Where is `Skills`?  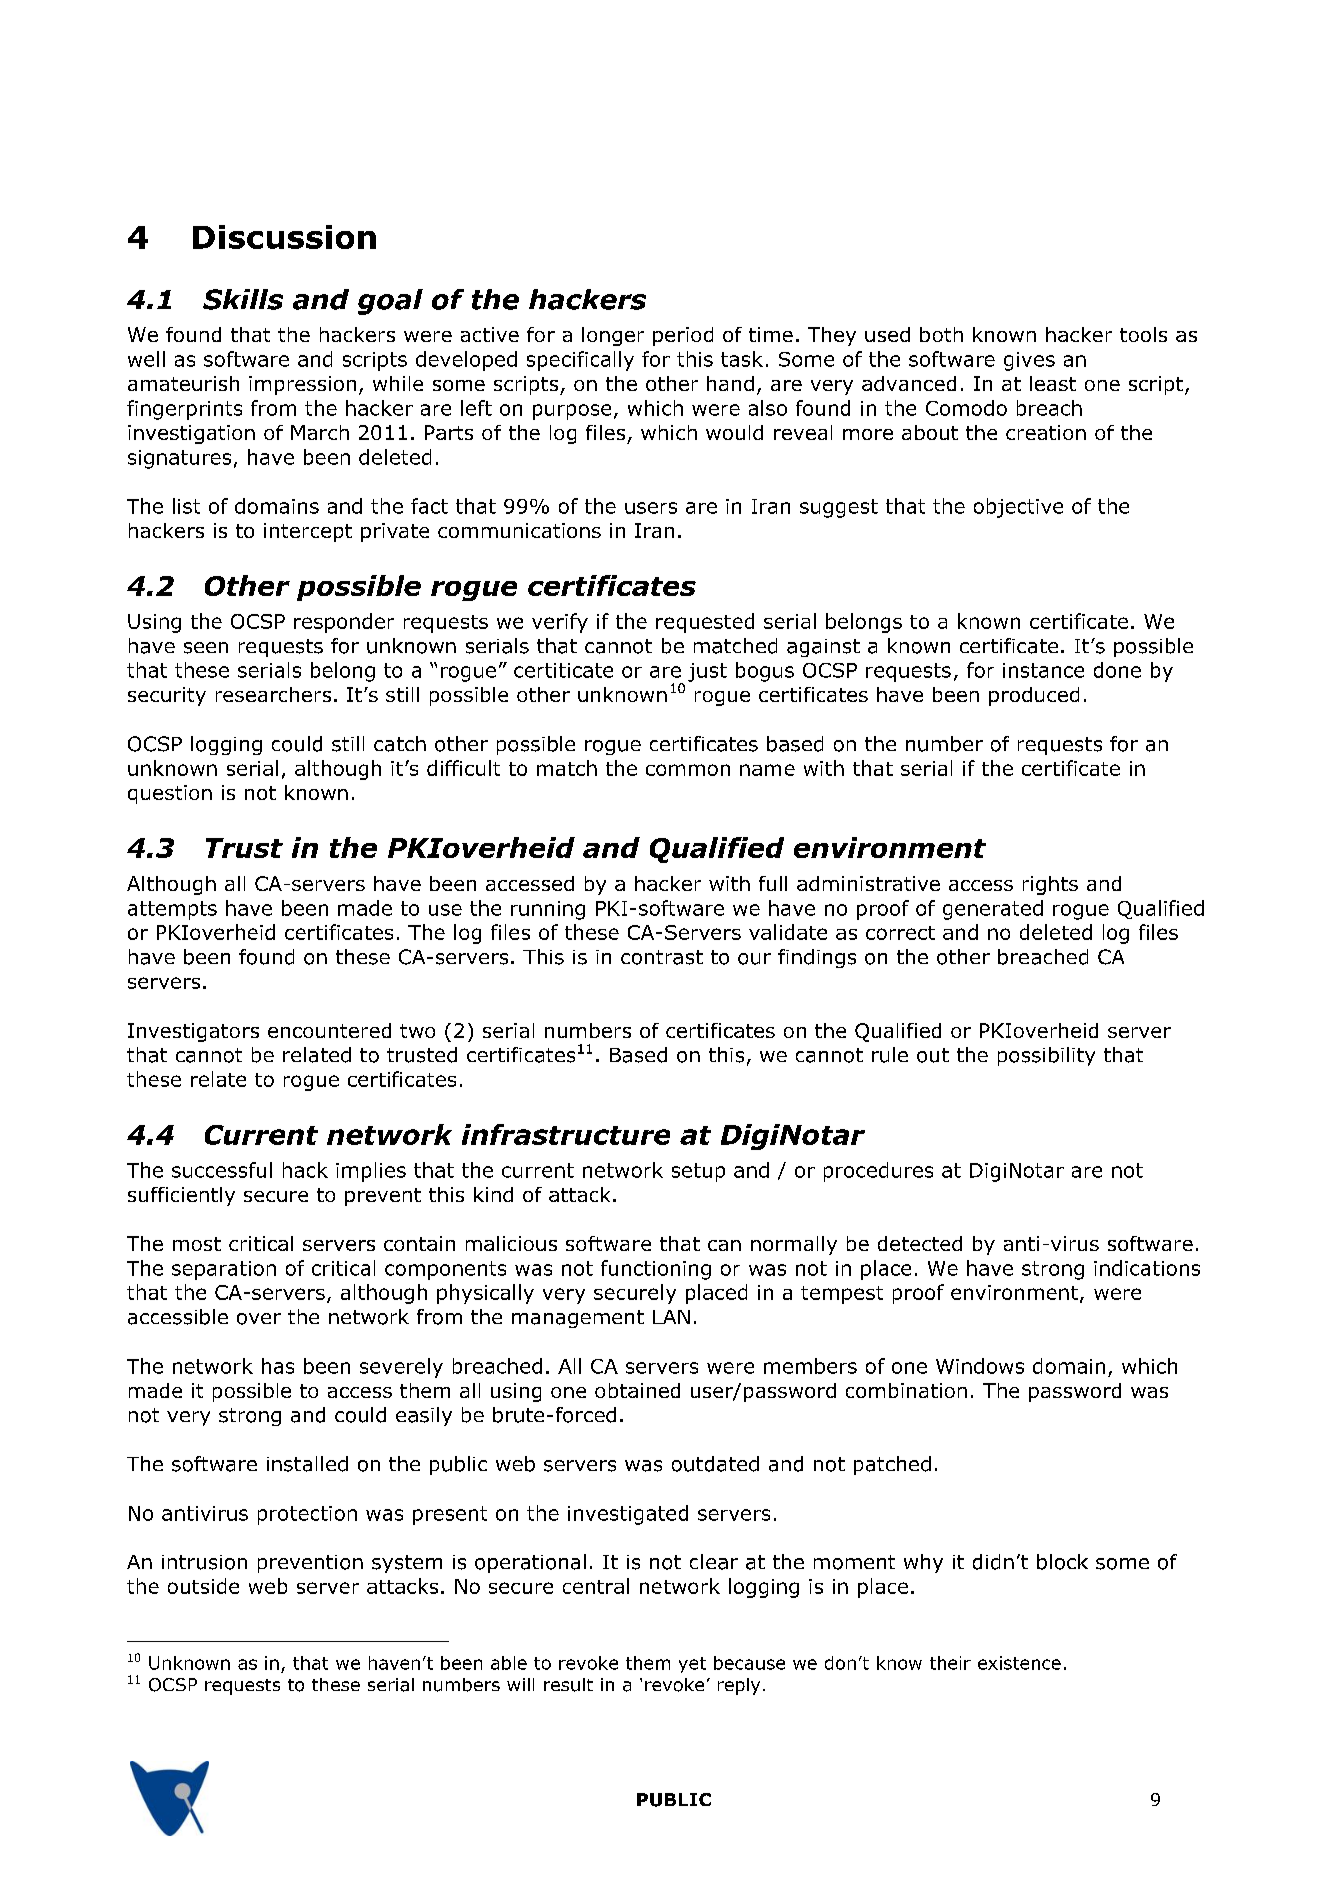
Skills is located at coordinates (243, 299).
